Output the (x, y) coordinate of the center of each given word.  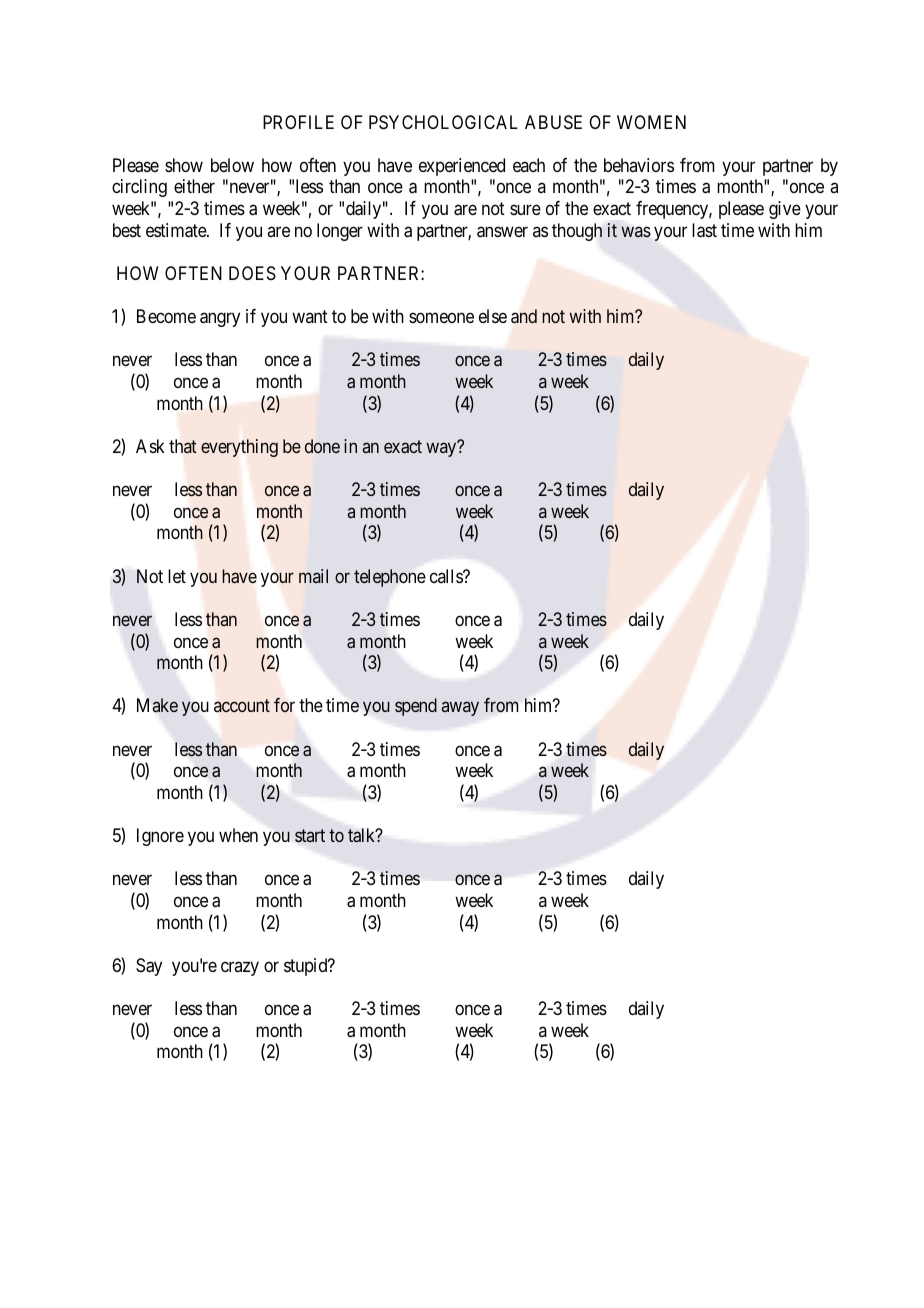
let (177, 576)
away (460, 709)
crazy (240, 968)
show (184, 165)
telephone (389, 578)
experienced (462, 167)
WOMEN (651, 122)
